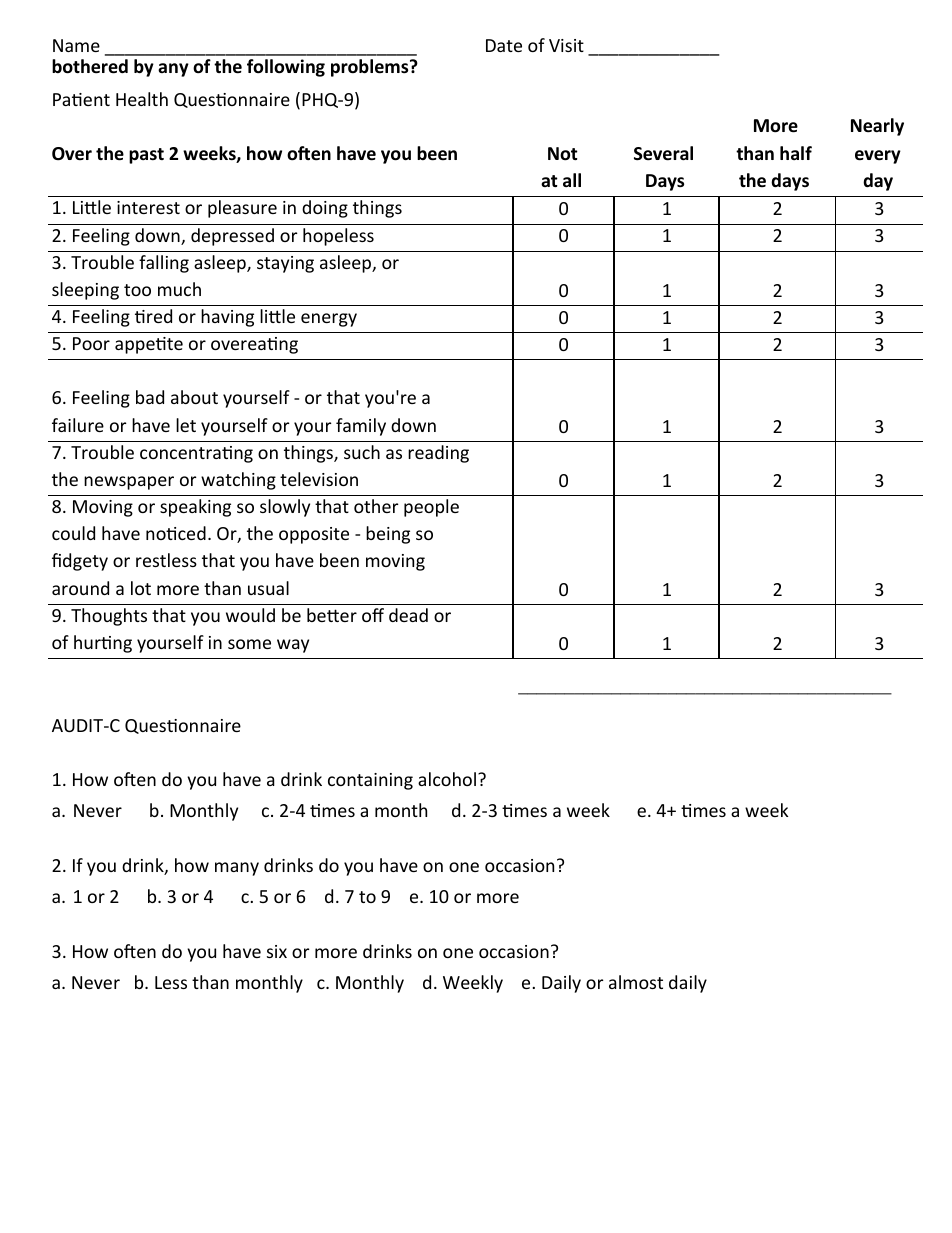  What do you see at coordinates (877, 127) in the screenshot?
I see `Nearly` at bounding box center [877, 127].
